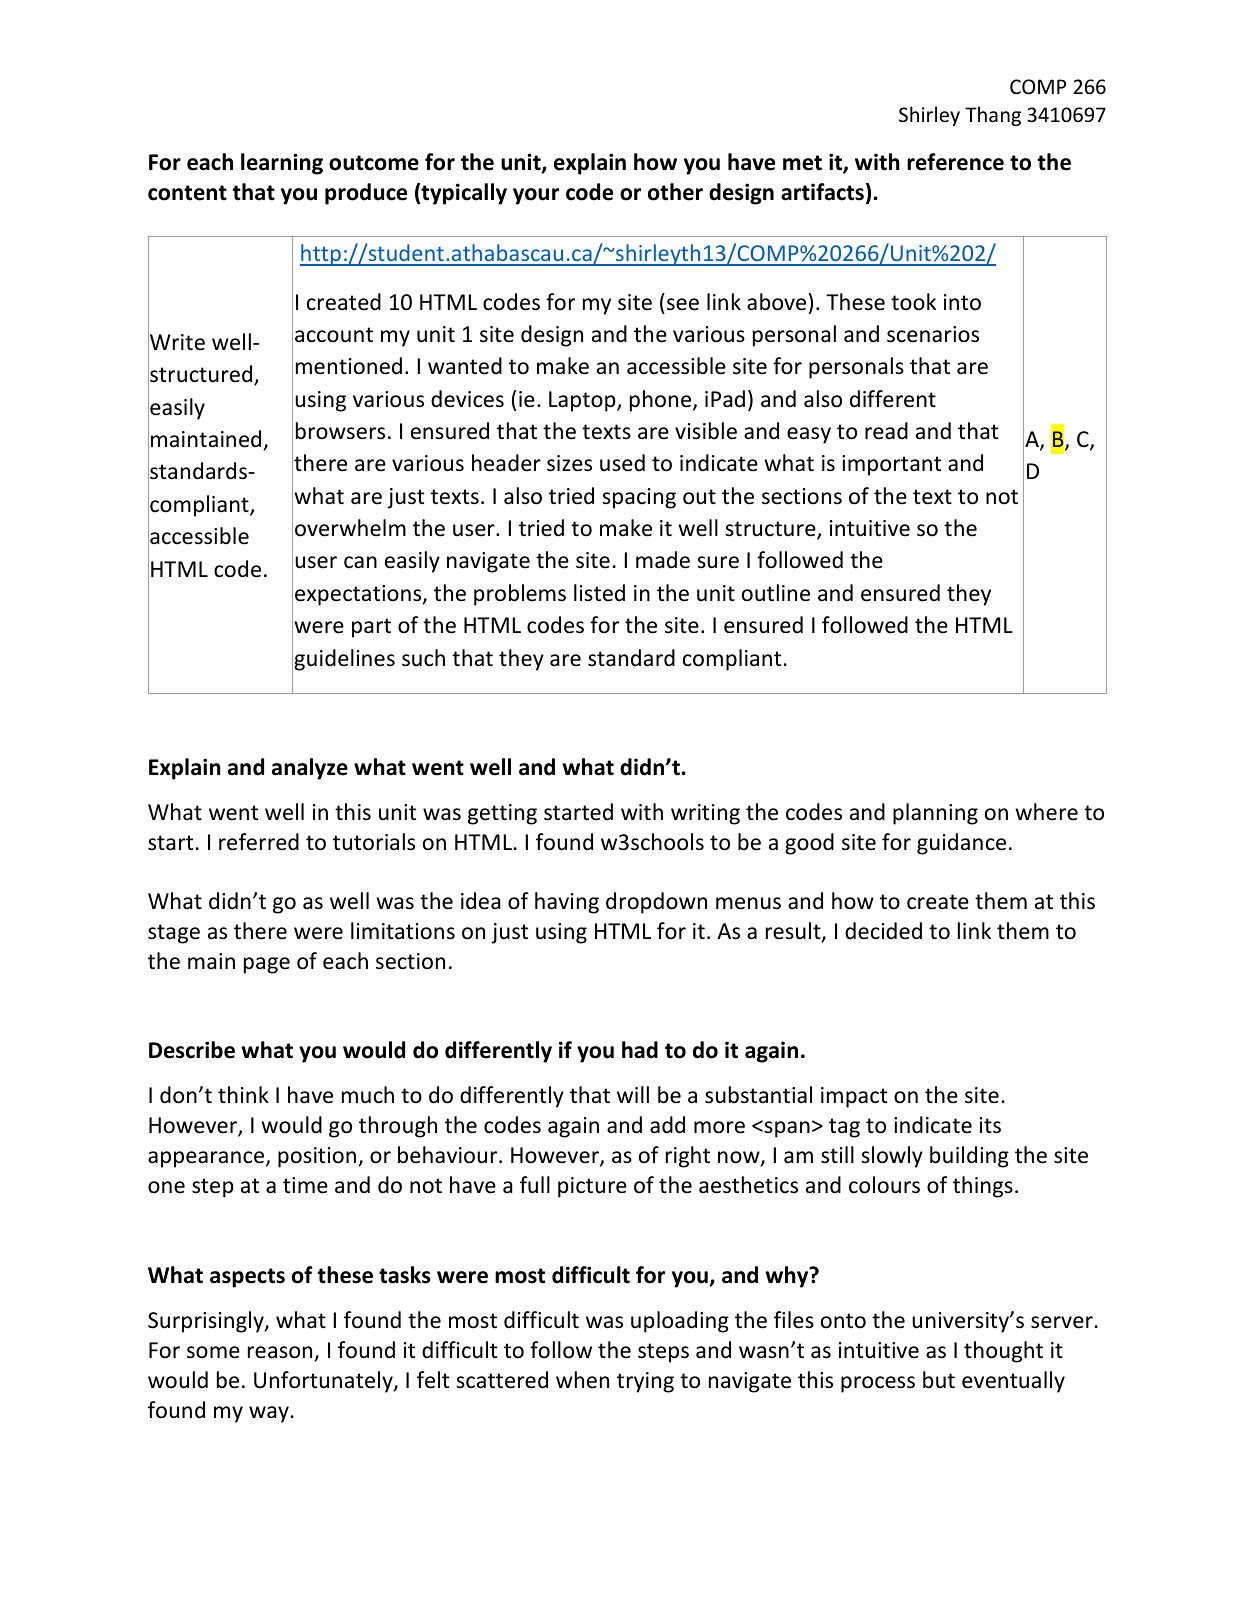  Describe the element at coordinates (340, 431) in the document. I see `browsers` at that location.
